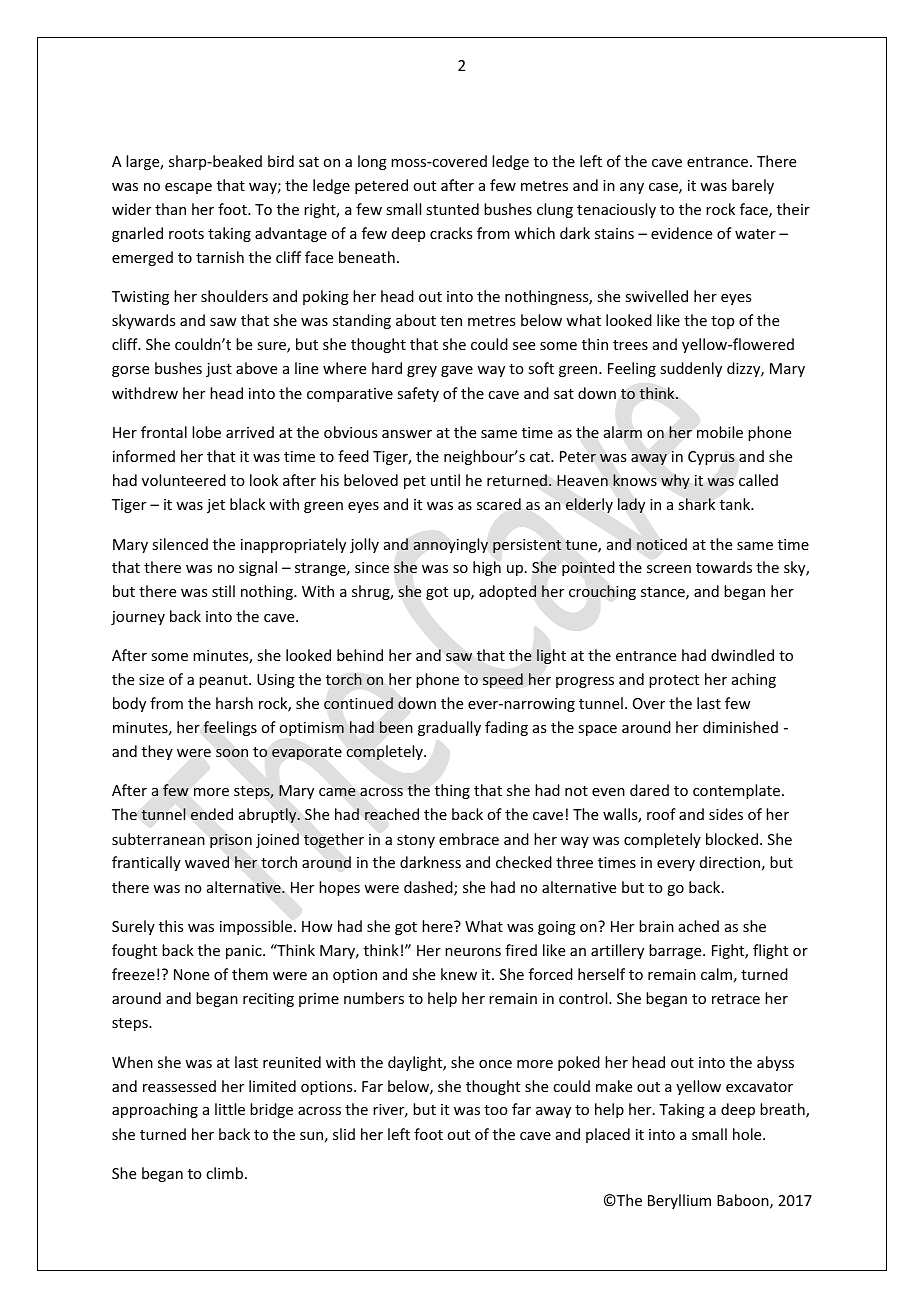 This image has height=1308, width=924. I want to click on barely, so click(753, 186).
